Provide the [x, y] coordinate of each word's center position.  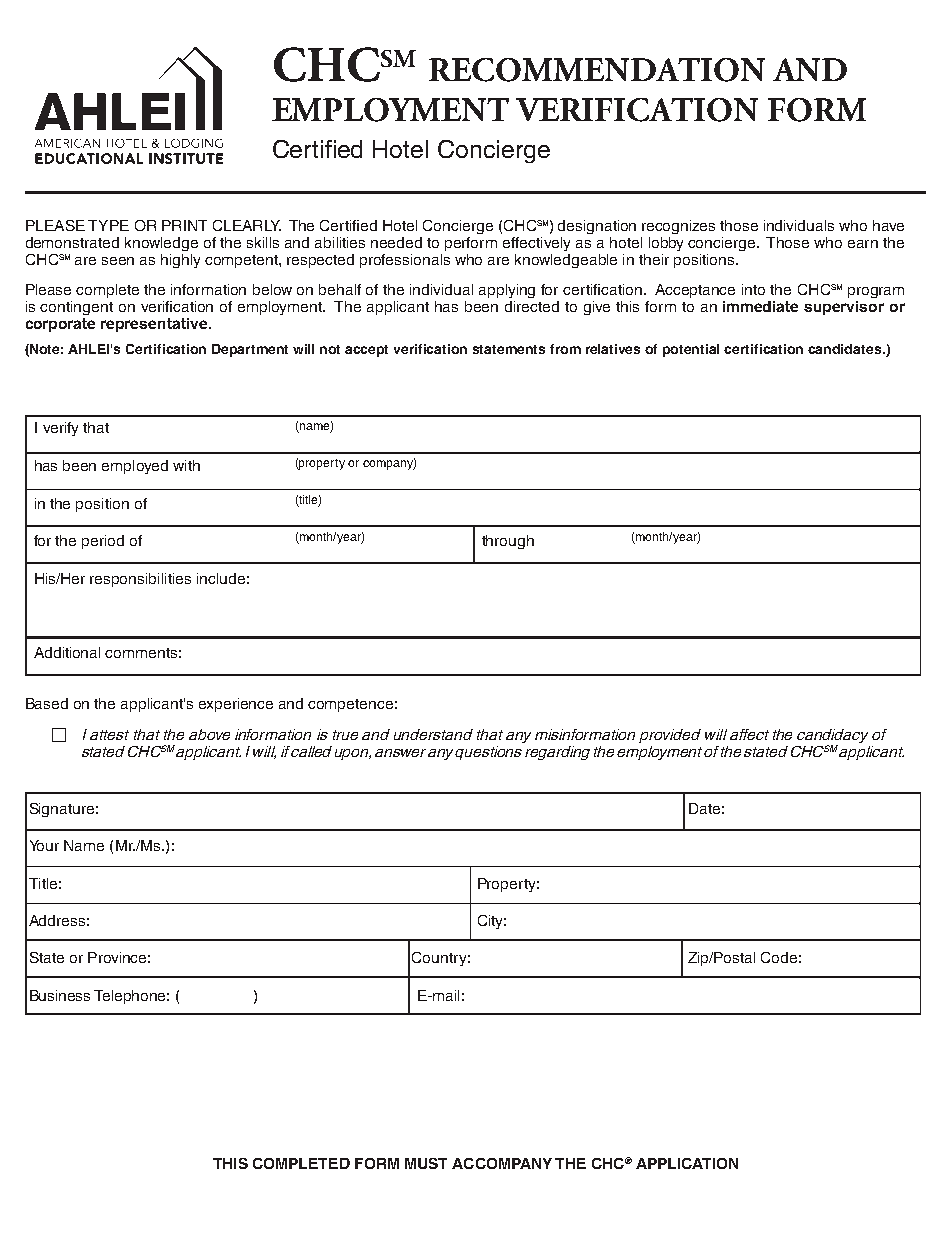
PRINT [184, 225]
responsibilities [140, 580]
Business [60, 995]
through [508, 542]
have [888, 225]
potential [691, 350]
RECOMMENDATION [597, 70]
